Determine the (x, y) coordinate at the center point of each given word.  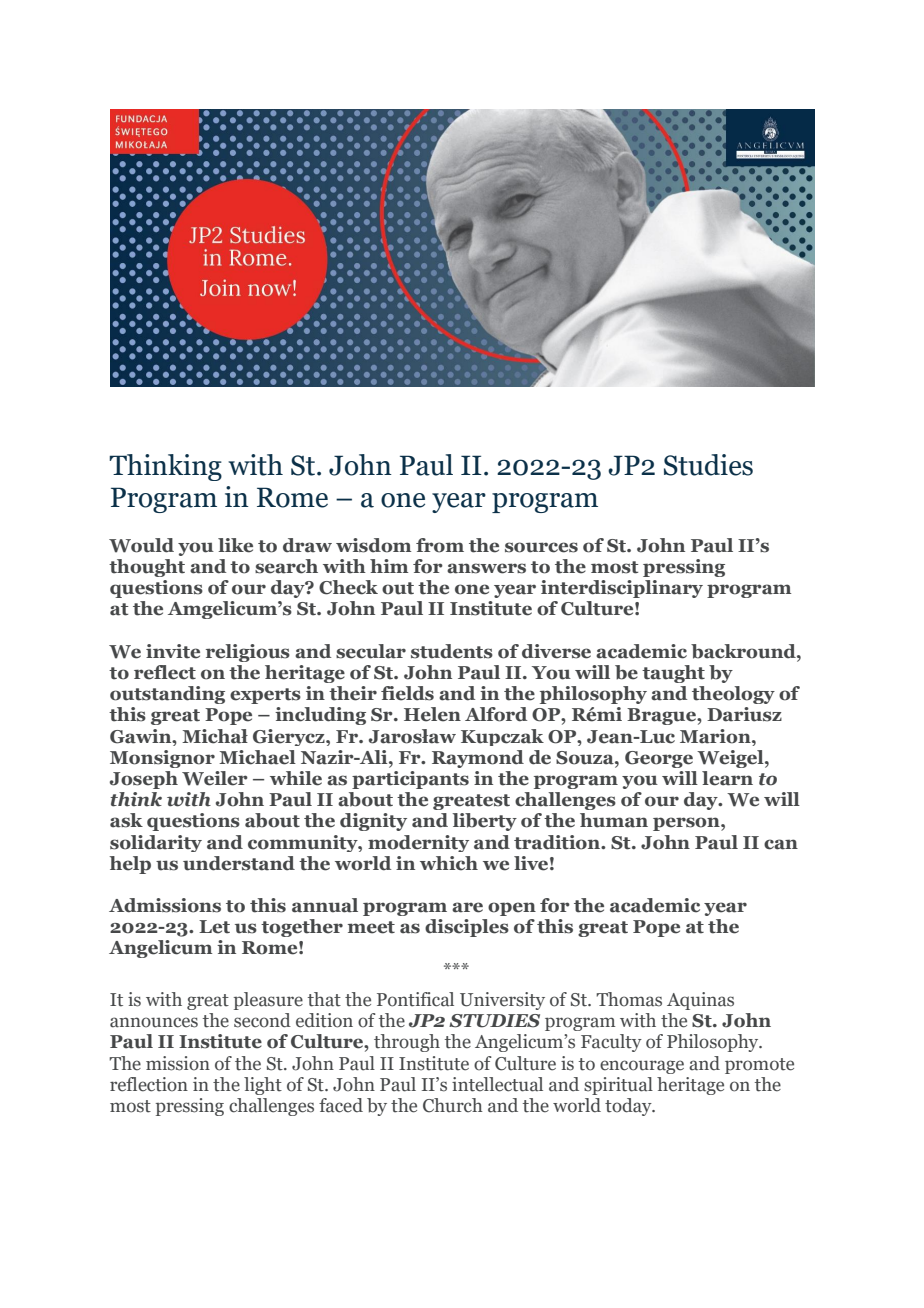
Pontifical (415, 999)
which (449, 863)
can (781, 844)
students (452, 651)
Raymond (478, 759)
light (263, 1086)
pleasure (268, 1001)
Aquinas (700, 1001)
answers (486, 568)
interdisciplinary (622, 589)
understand (239, 863)
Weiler (215, 778)
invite (173, 651)
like (235, 545)
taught (673, 674)
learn (727, 778)
